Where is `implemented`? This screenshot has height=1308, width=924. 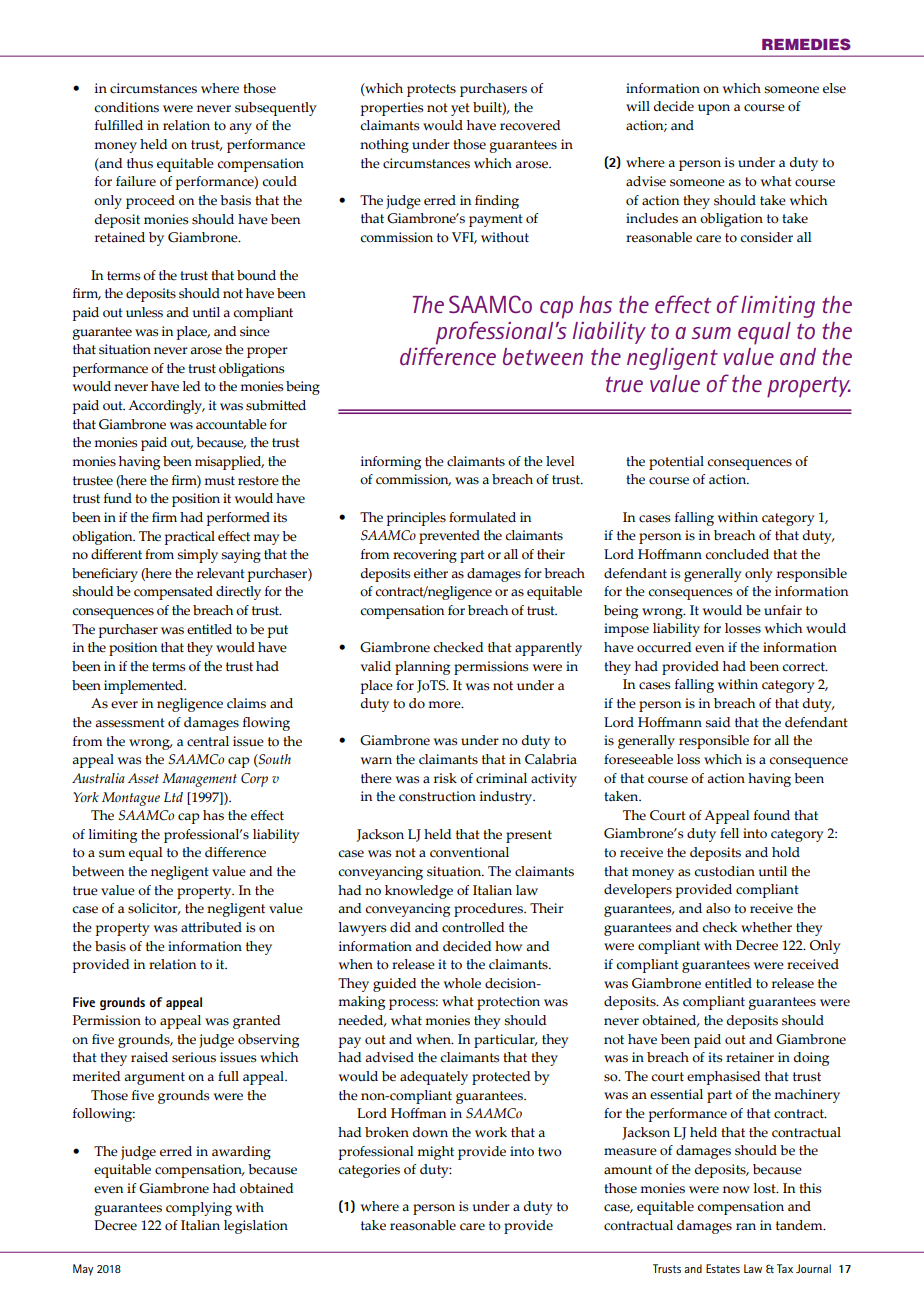
implemented is located at coordinates (145, 687).
